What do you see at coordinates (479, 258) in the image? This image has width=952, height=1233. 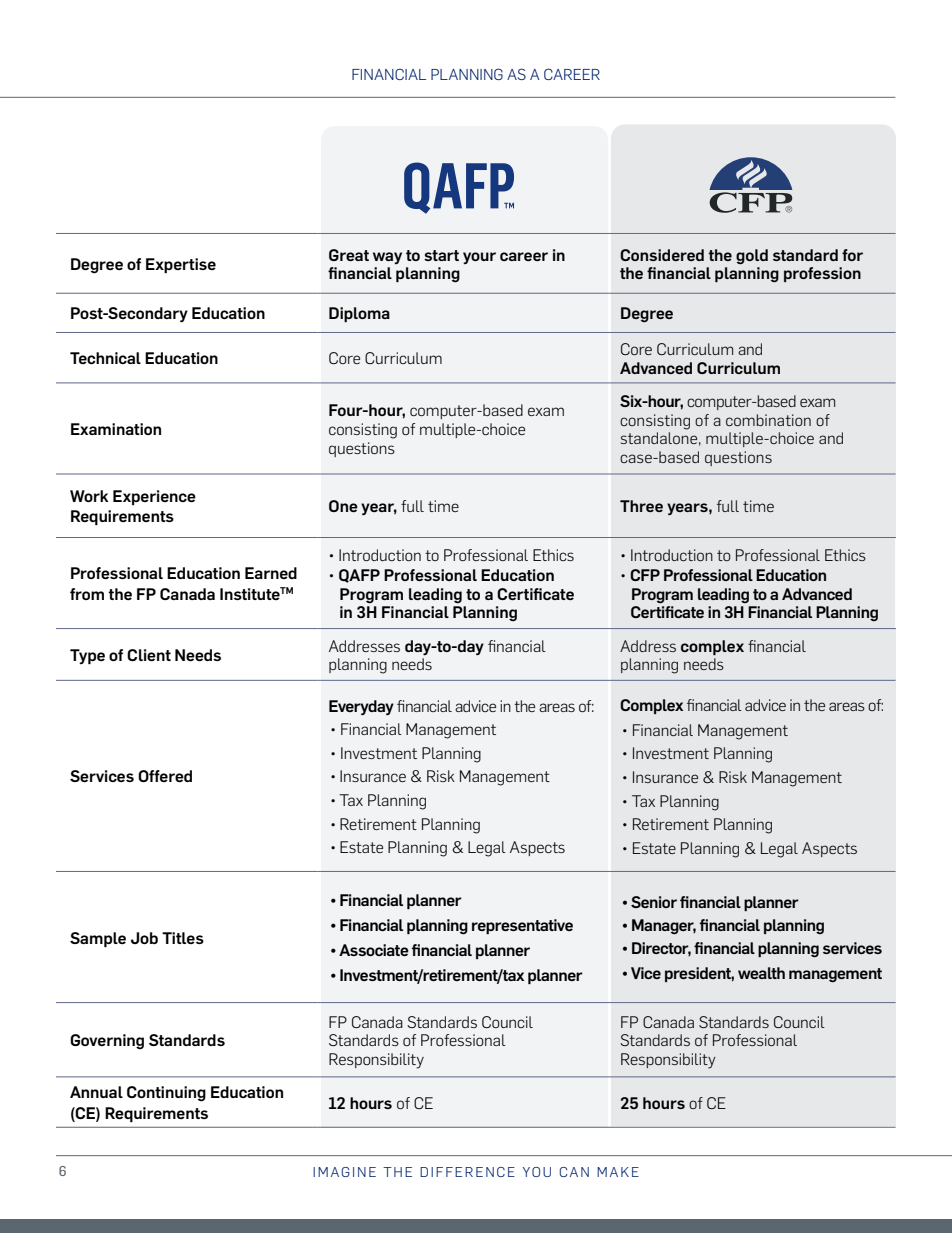 I see `your` at bounding box center [479, 258].
